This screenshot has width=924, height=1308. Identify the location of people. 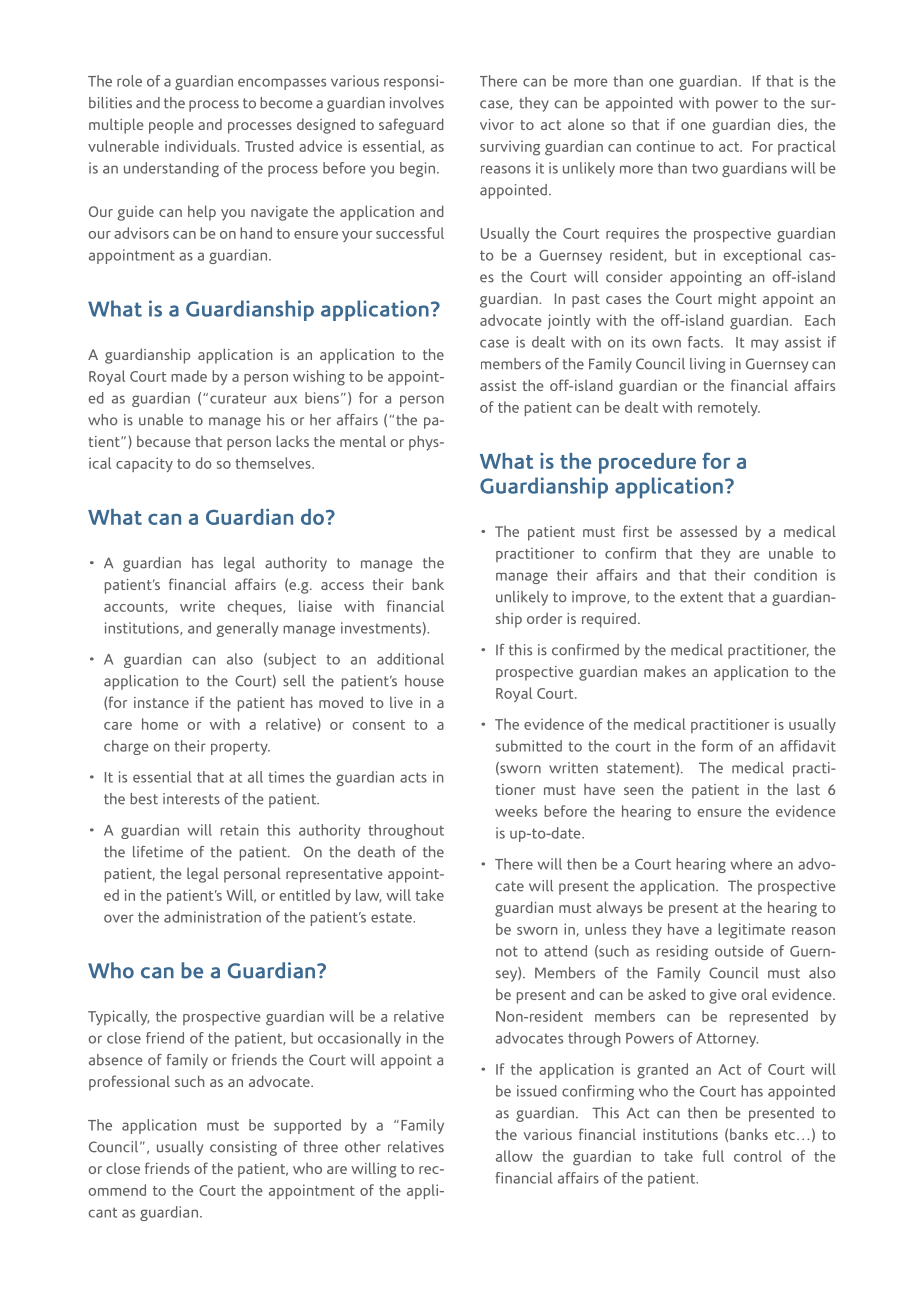
(171, 126).
